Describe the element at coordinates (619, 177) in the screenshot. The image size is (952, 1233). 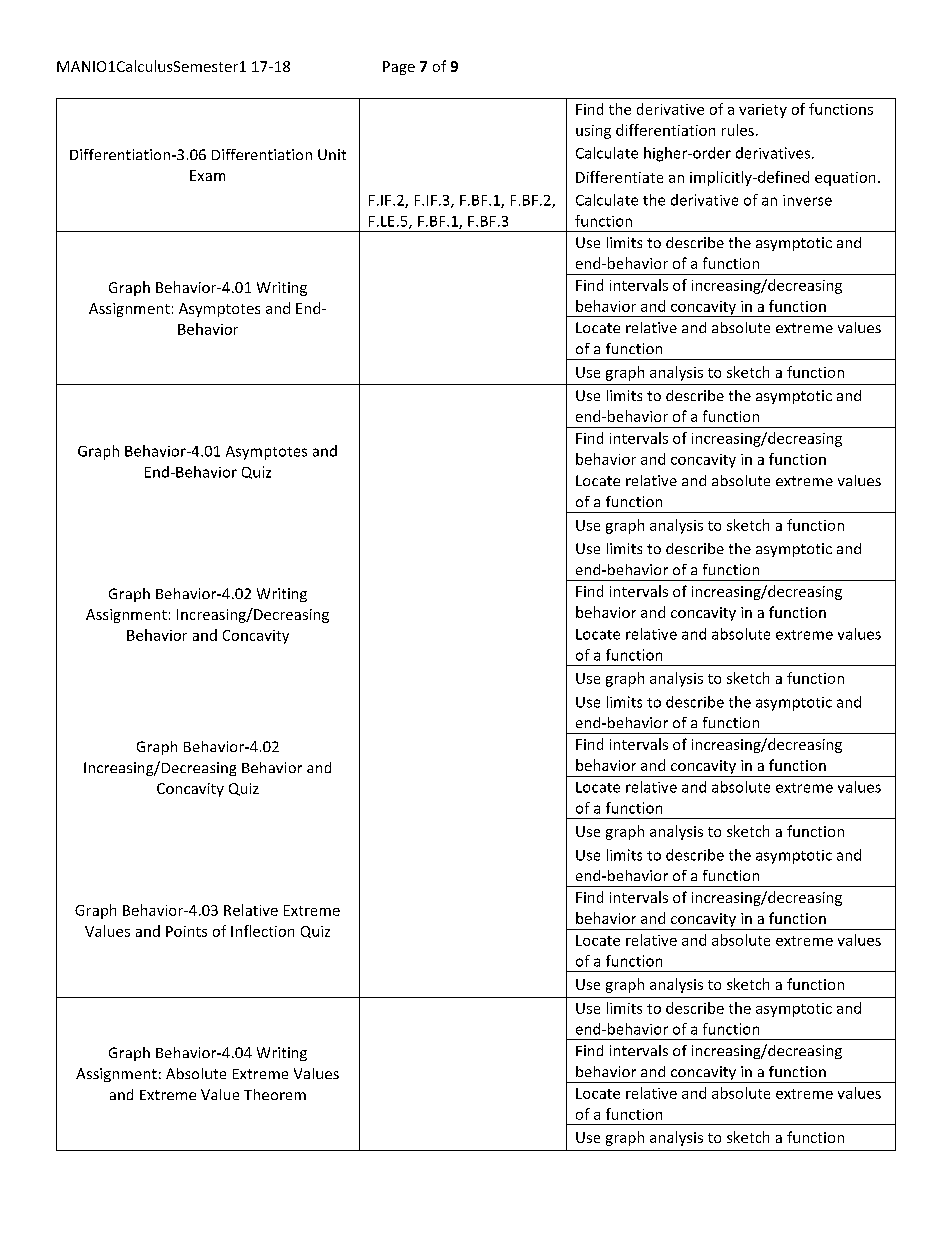
I see `Differentiate` at that location.
